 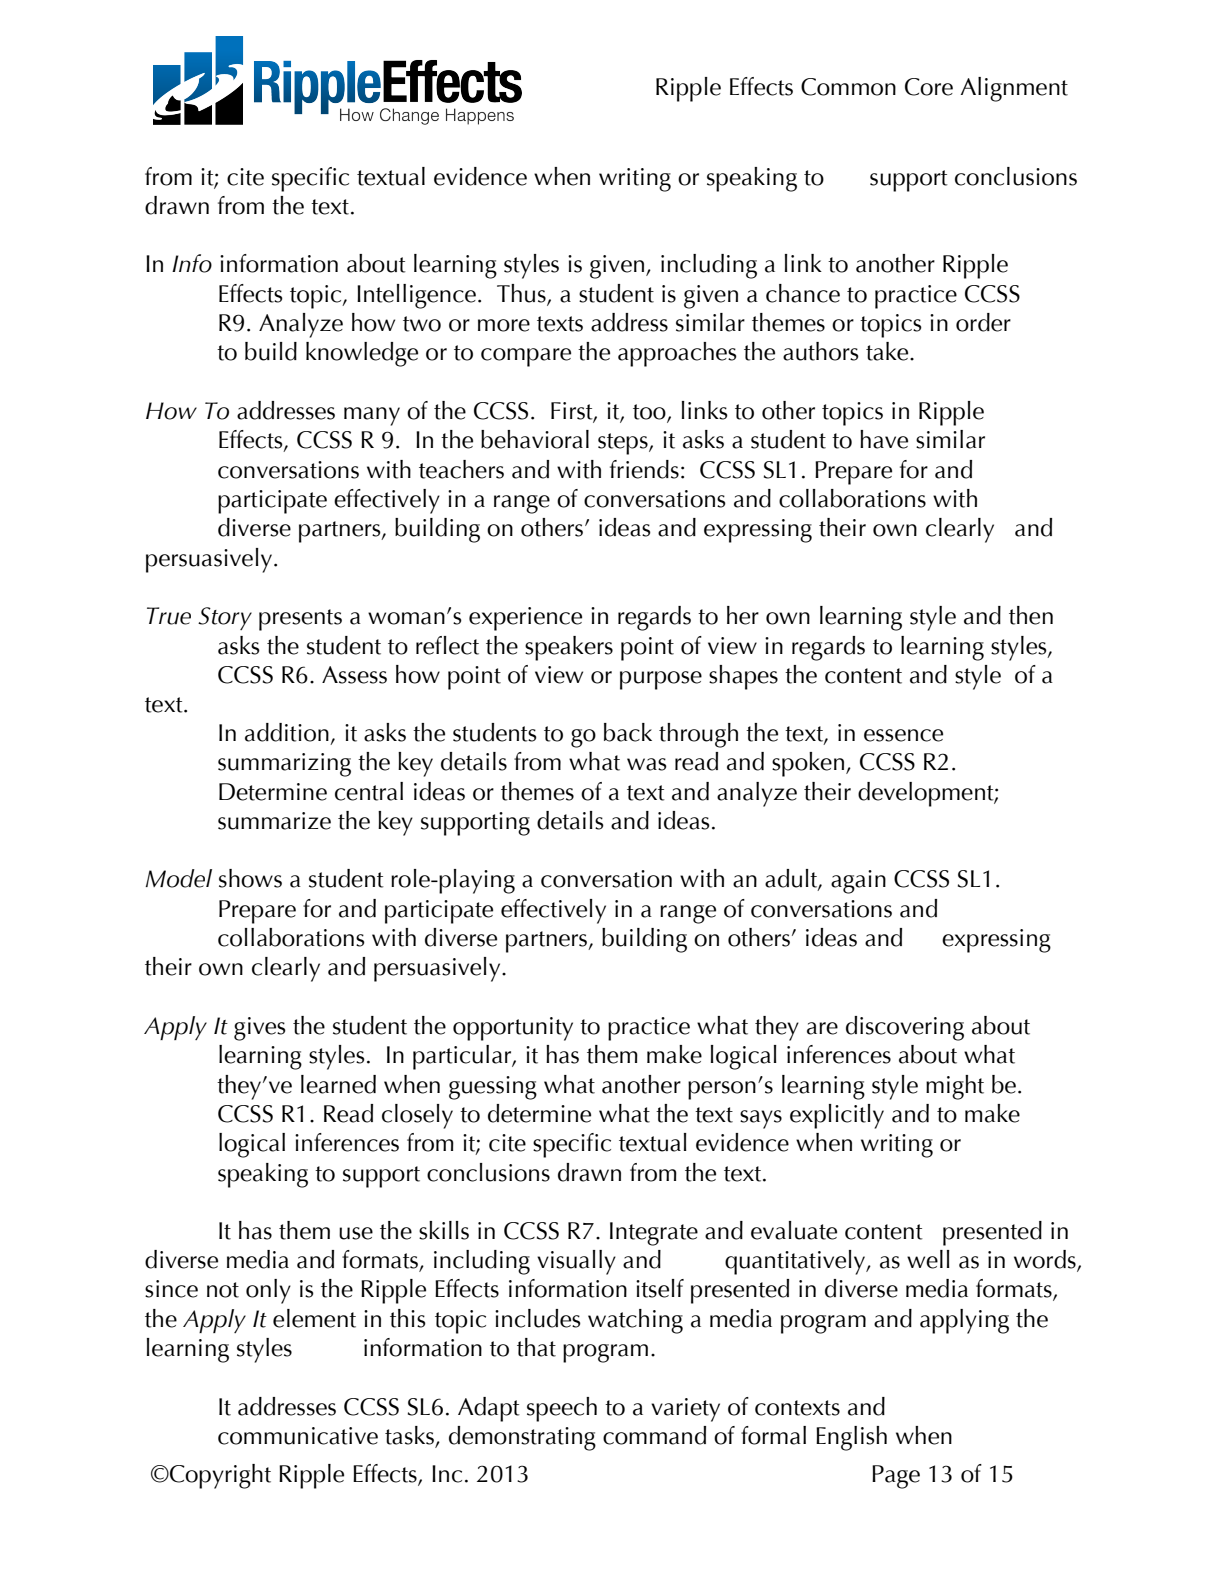 I want to click on Intelligence, so click(x=416, y=296).
